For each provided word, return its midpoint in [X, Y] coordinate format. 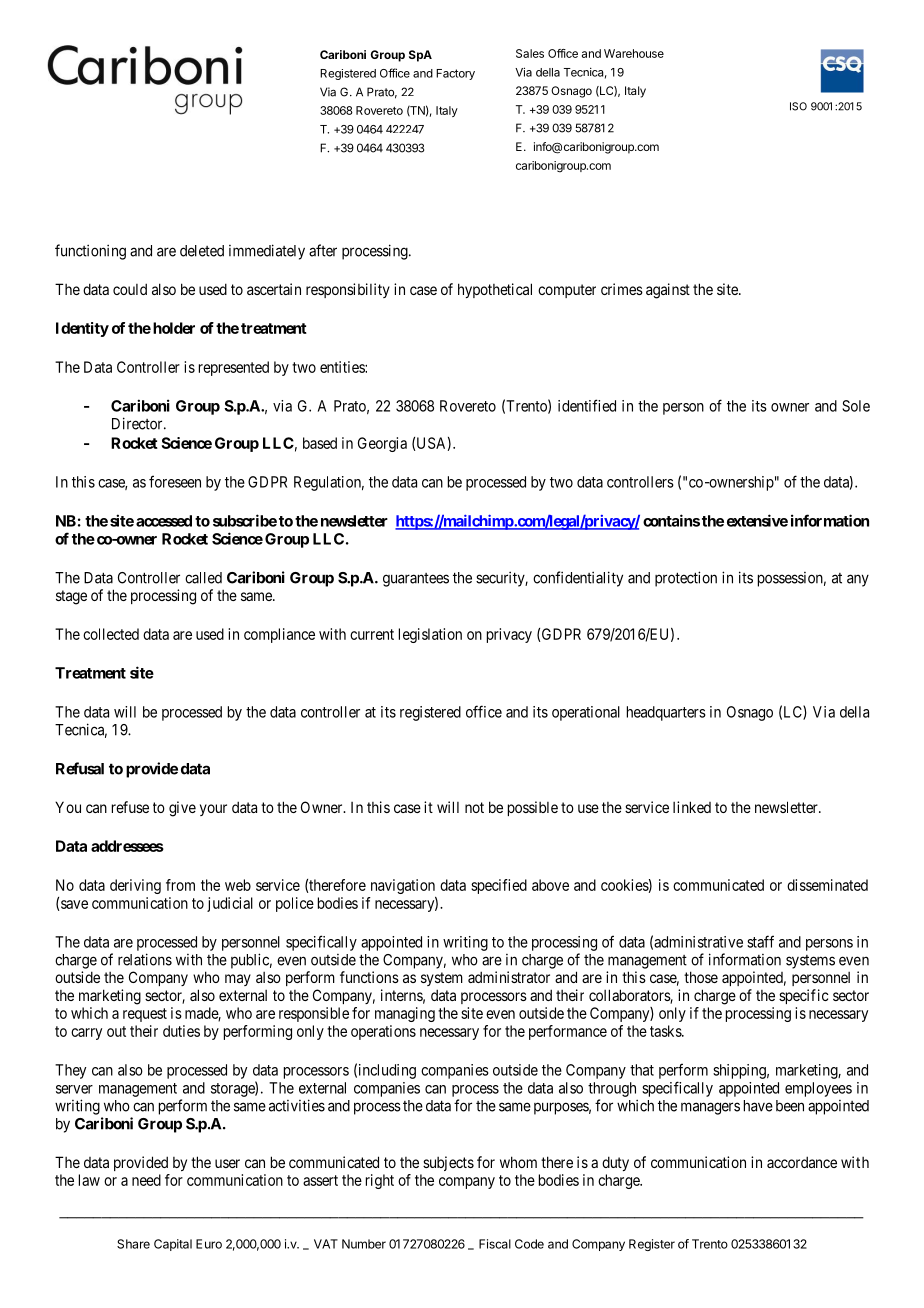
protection [686, 579]
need [146, 1180]
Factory [455, 74]
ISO [798, 106]
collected [111, 634]
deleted [202, 251]
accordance [802, 1162]
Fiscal [495, 1244]
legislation [430, 635]
